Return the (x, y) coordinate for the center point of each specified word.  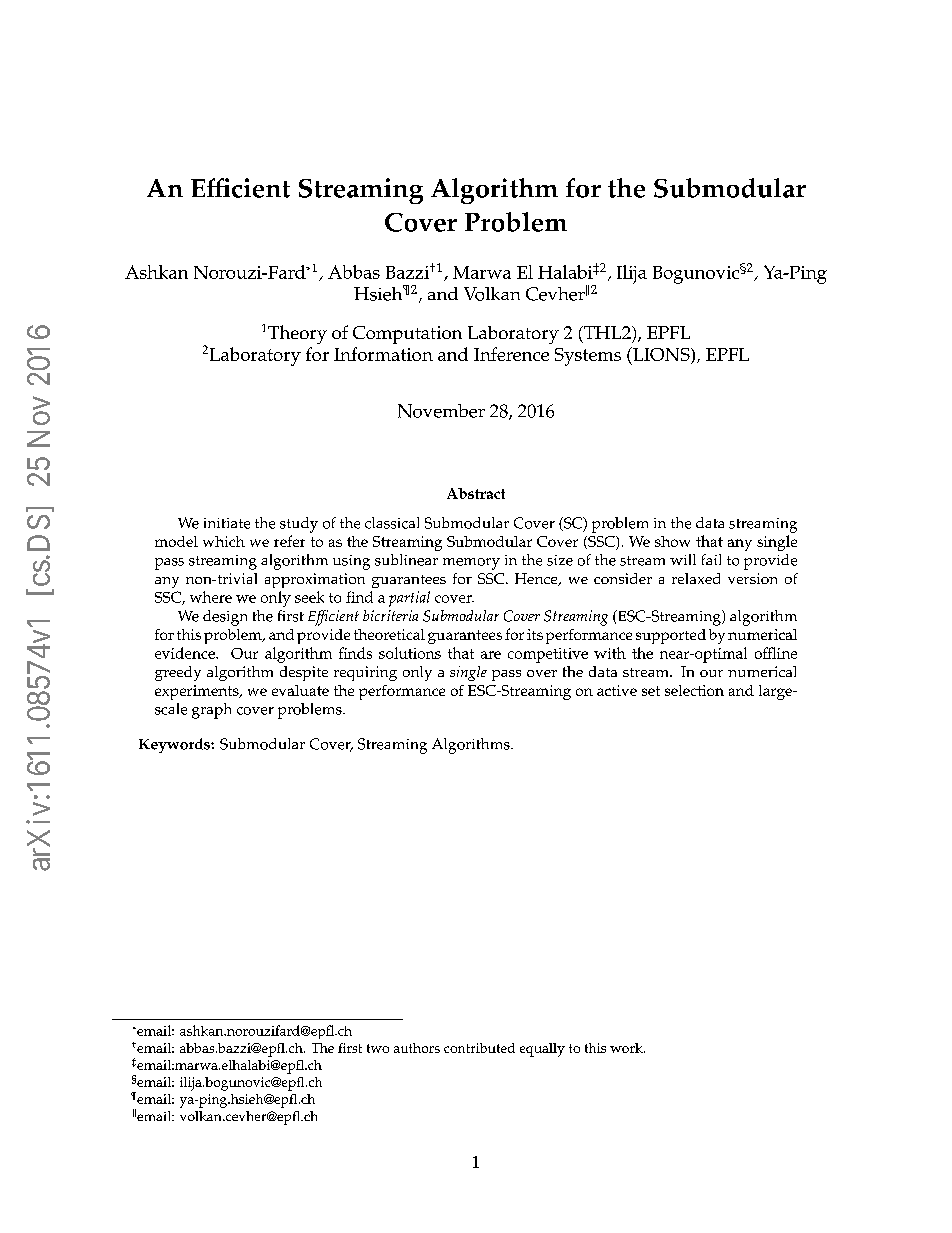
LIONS (661, 355)
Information (383, 354)
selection (694, 690)
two (378, 1048)
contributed (479, 1048)
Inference (511, 354)
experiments (198, 692)
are (491, 655)
